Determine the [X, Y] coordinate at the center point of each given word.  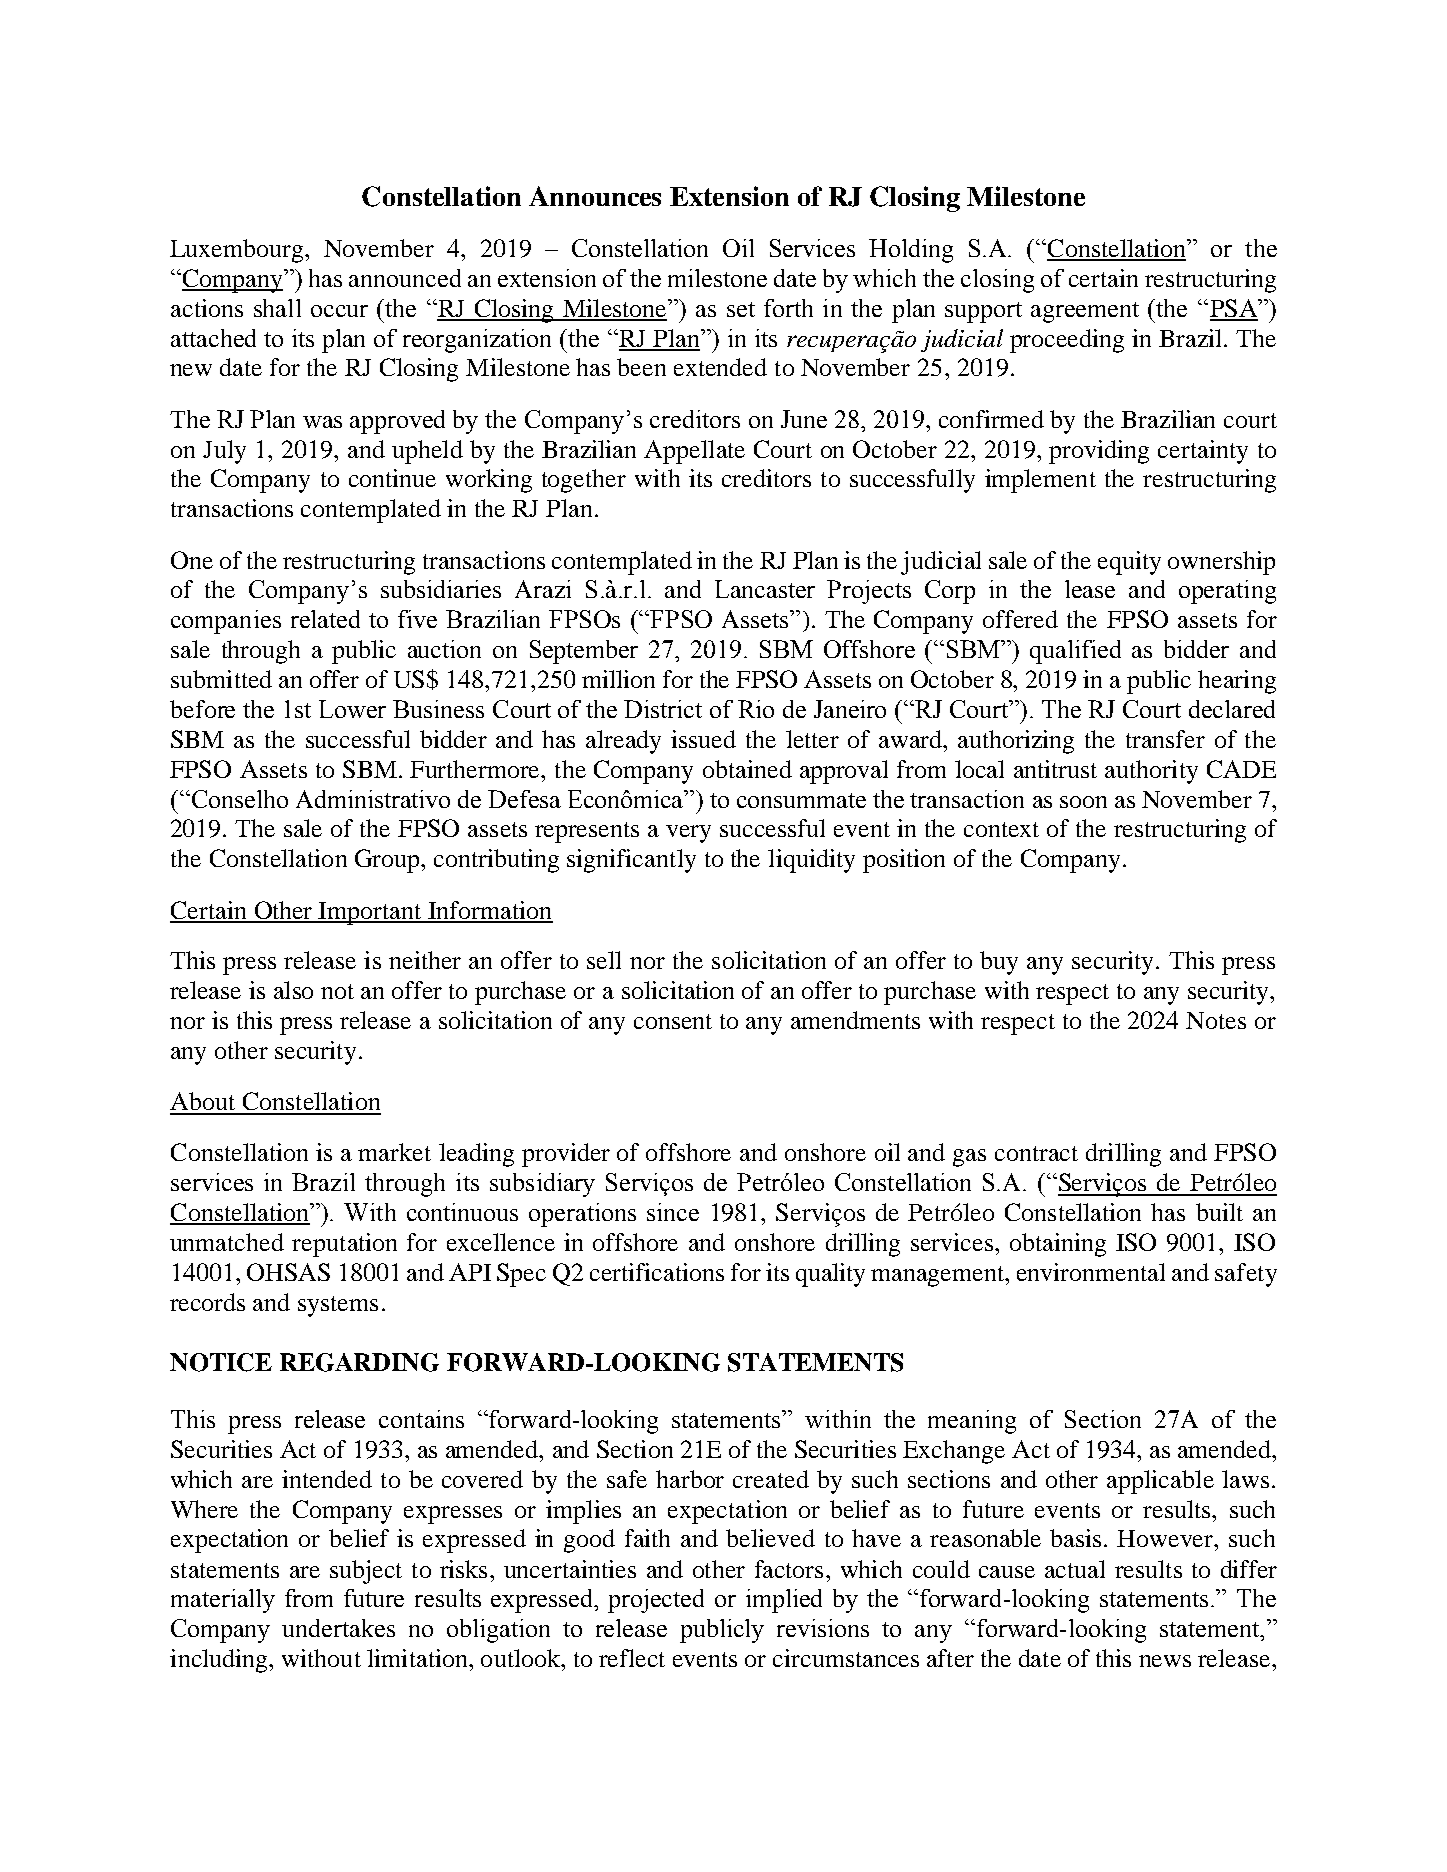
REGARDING [359, 1362]
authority [1151, 772]
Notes [1216, 1020]
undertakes [338, 1628]
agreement [1085, 312]
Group [388, 861]
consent [673, 1021]
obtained [747, 769]
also [293, 990]
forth [788, 308]
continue [392, 478]
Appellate [694, 452]
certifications [657, 1272]
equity [1129, 563]
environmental [1091, 1272]
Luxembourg [238, 251]
